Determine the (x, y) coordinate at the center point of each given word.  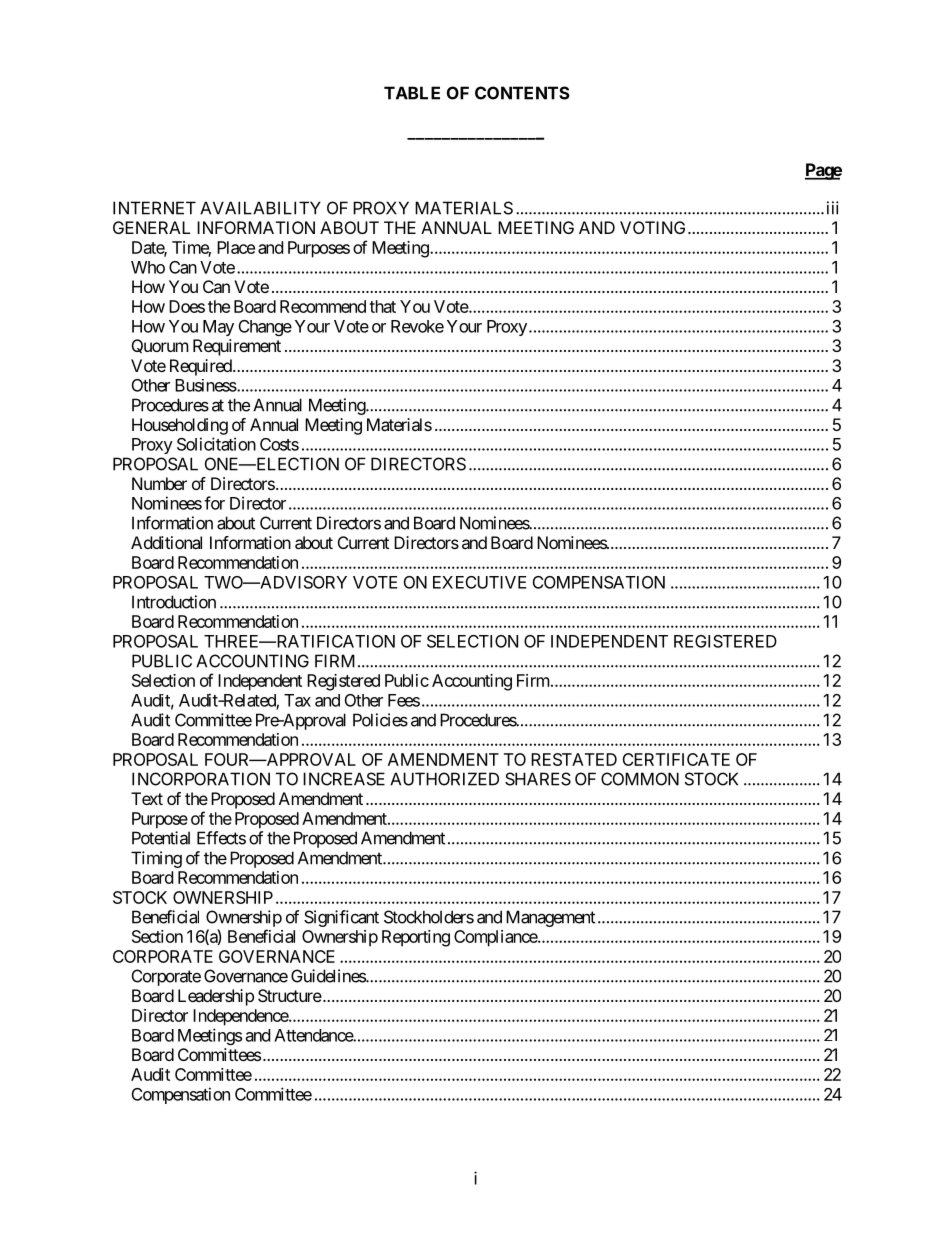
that (382, 306)
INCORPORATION (201, 779)
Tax (297, 700)
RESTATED (574, 759)
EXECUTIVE (479, 582)
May (218, 328)
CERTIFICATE (676, 759)
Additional (166, 542)
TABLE (412, 93)
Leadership (216, 997)
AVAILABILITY (260, 208)
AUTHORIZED (444, 779)
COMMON (640, 779)
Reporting (416, 938)
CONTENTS (522, 93)
